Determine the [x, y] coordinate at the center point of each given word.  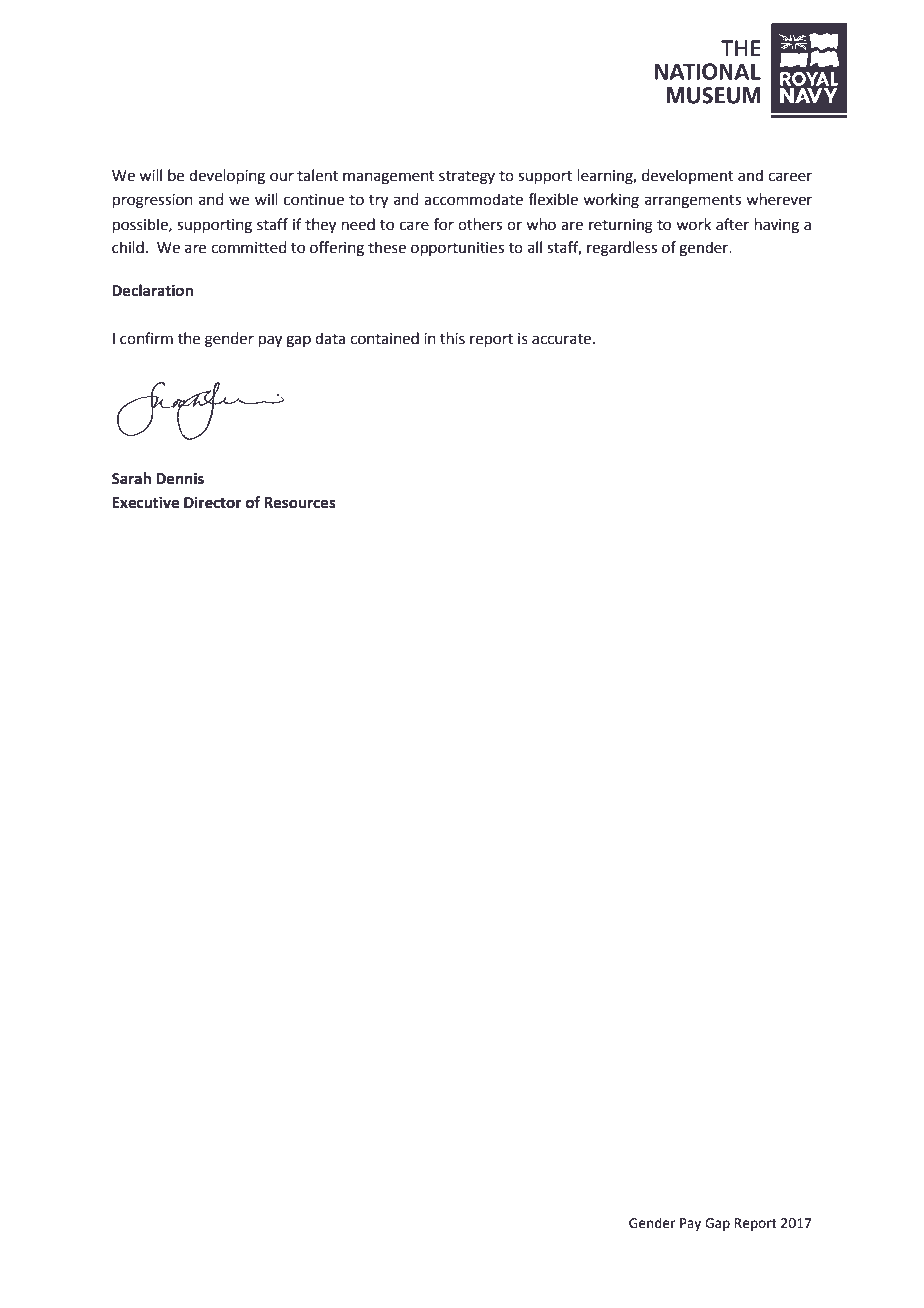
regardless [622, 249]
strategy [467, 178]
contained [384, 338]
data [330, 338]
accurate [561, 339]
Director [213, 502]
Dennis [180, 478]
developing [227, 177]
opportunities [457, 249]
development [688, 176]
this [452, 338]
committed [249, 247]
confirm [146, 338]
